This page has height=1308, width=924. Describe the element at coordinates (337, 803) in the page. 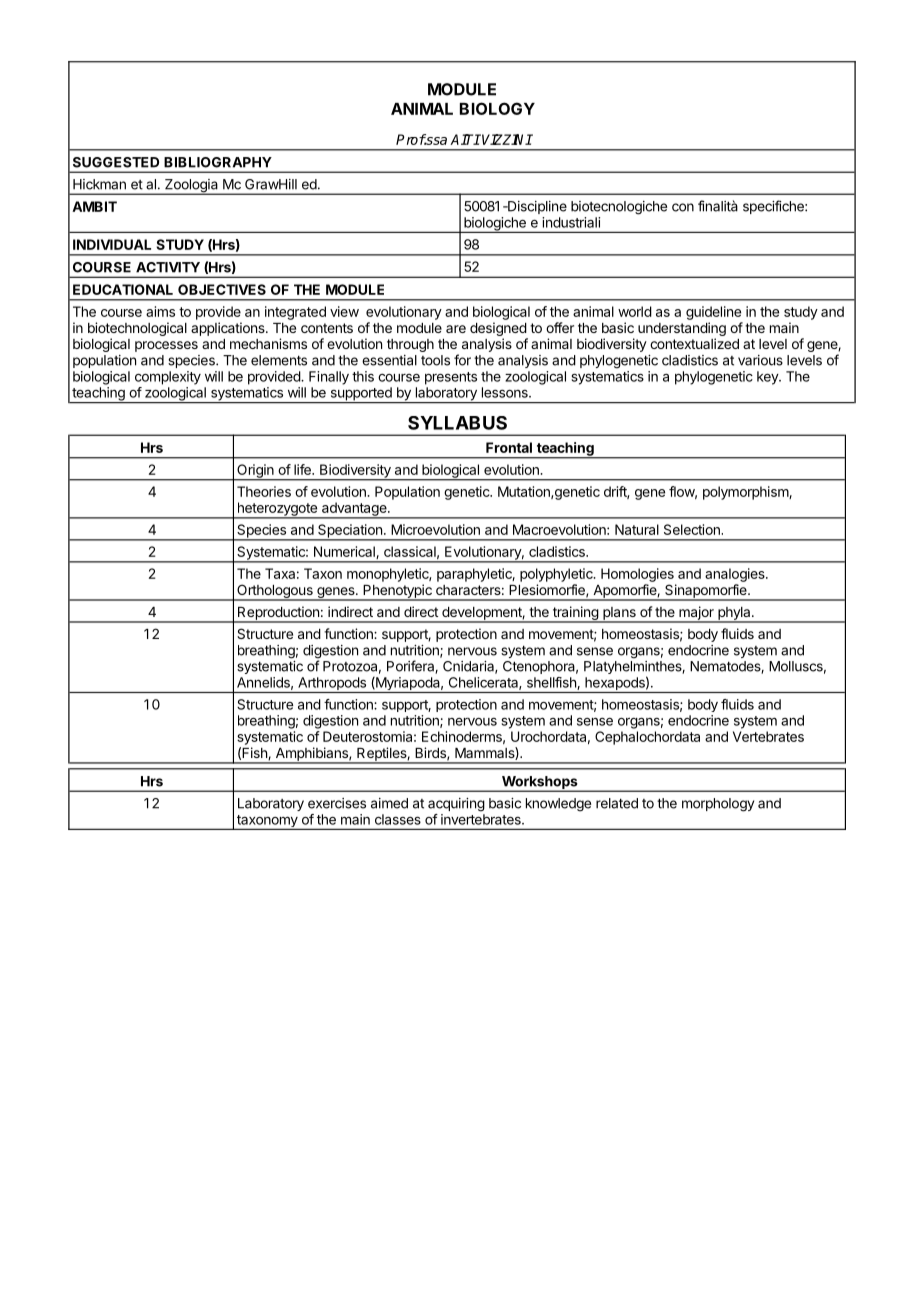

I see `exercises` at that location.
